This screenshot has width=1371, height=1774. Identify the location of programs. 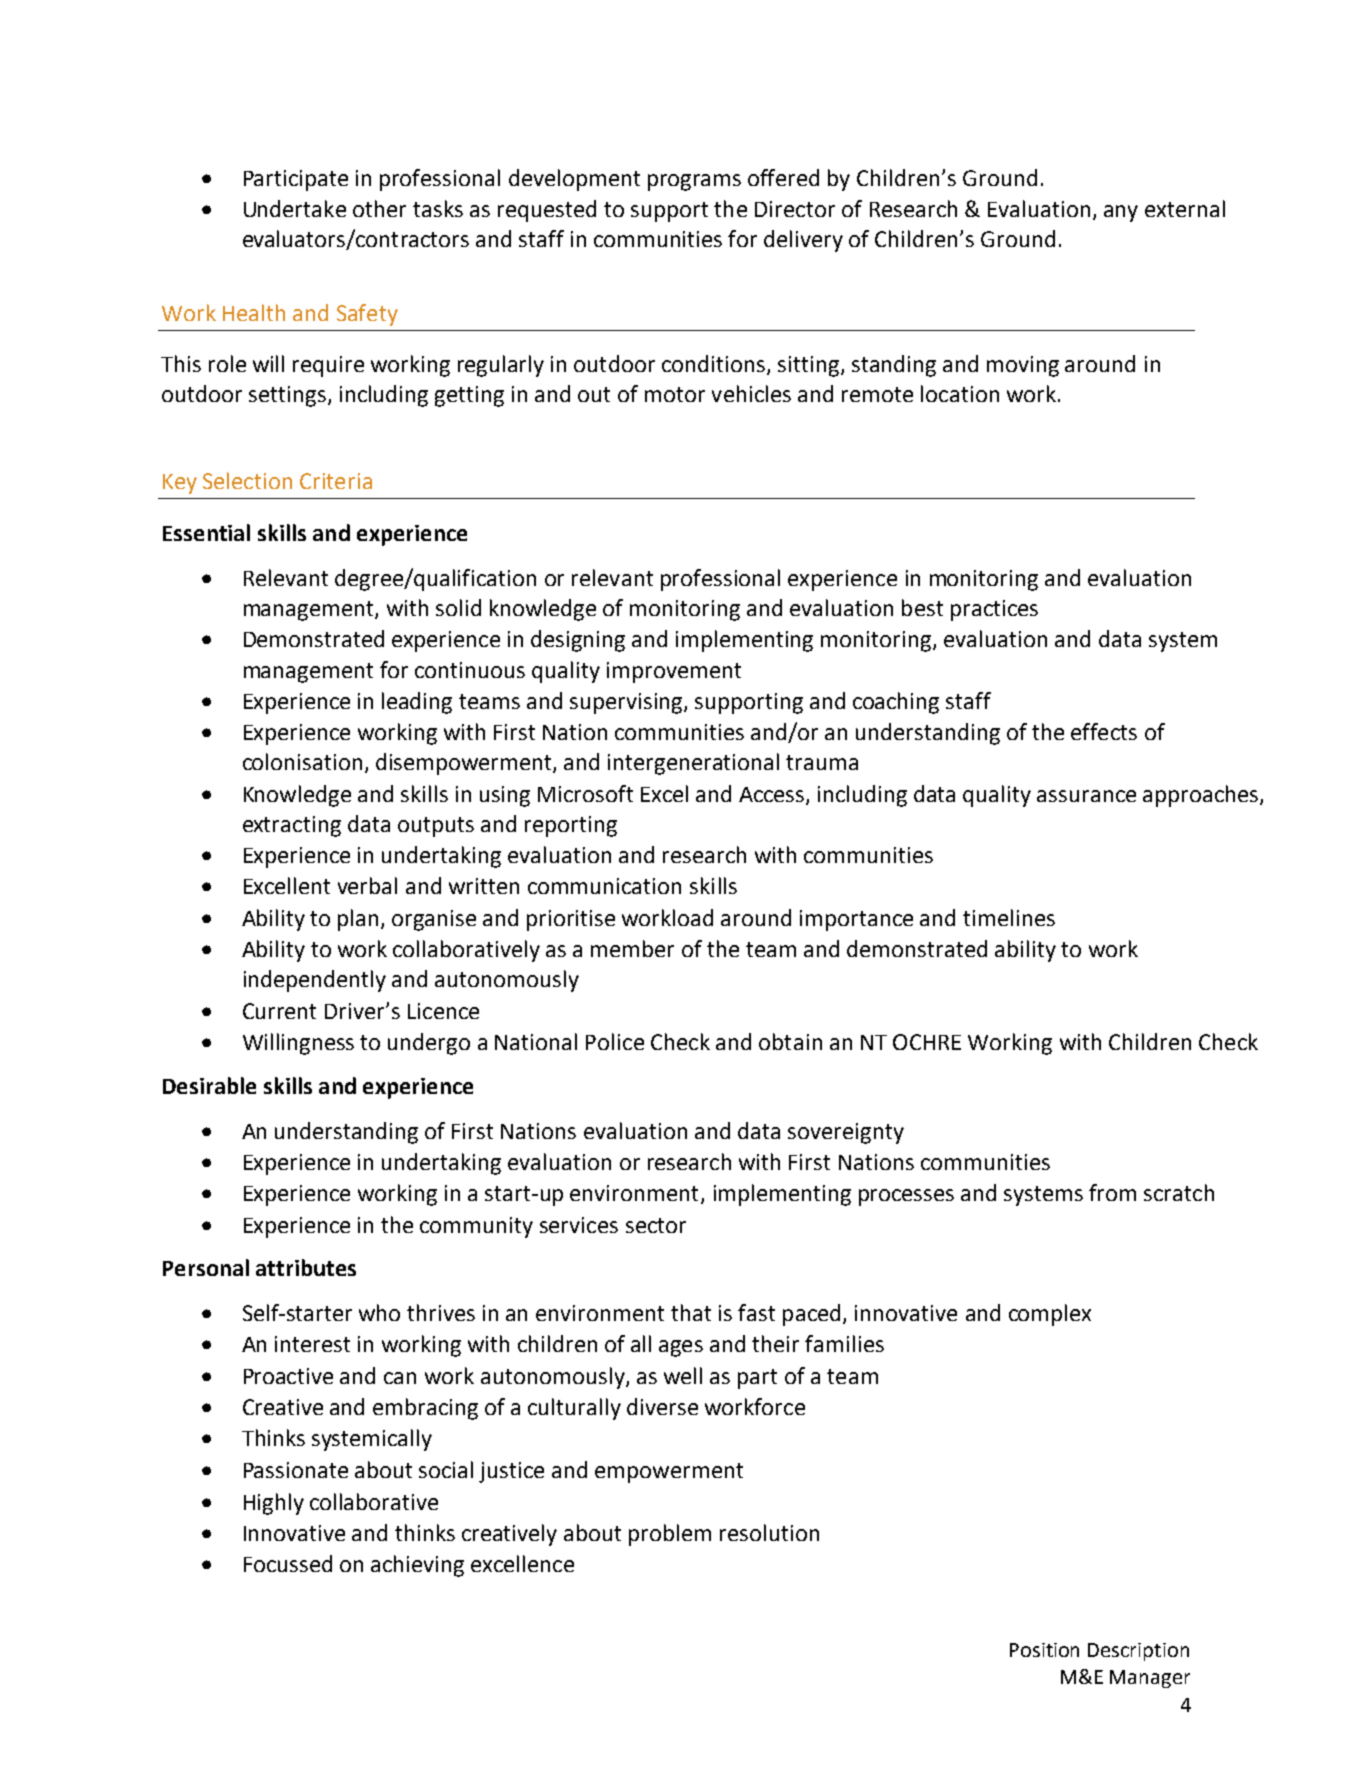
(694, 182).
